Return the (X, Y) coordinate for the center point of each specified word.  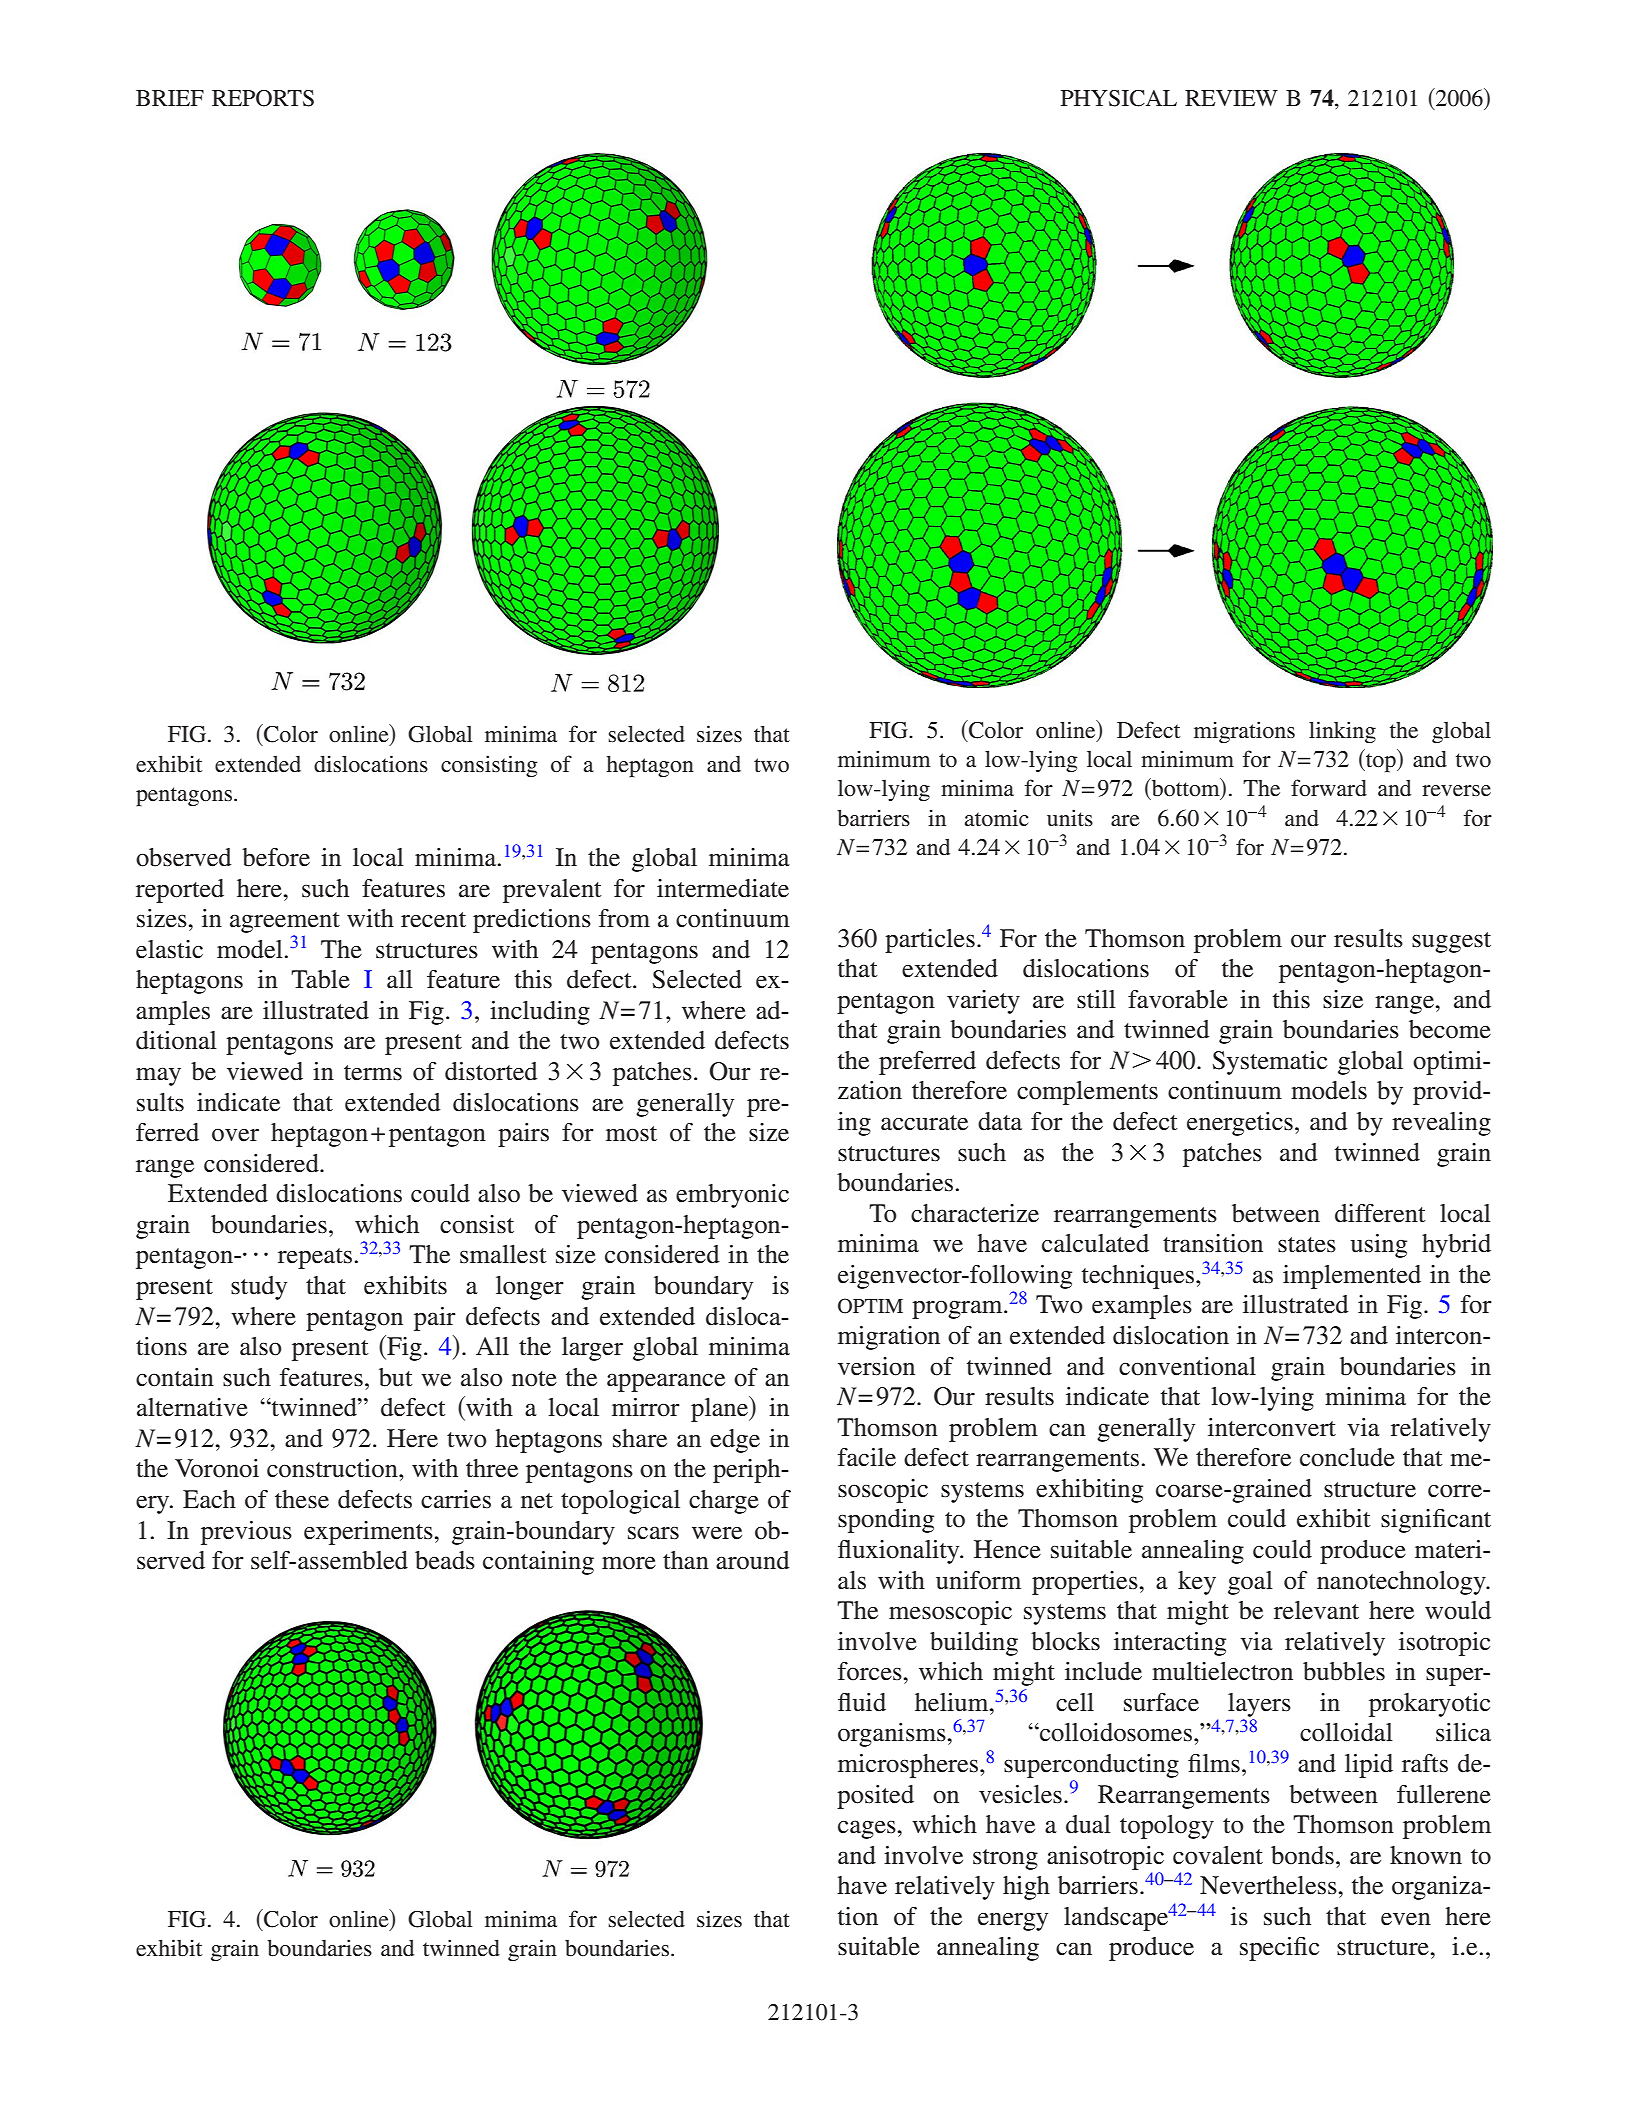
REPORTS (263, 98)
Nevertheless (1269, 1885)
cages (868, 1829)
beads (445, 1560)
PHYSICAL (1119, 98)
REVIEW (1231, 98)
